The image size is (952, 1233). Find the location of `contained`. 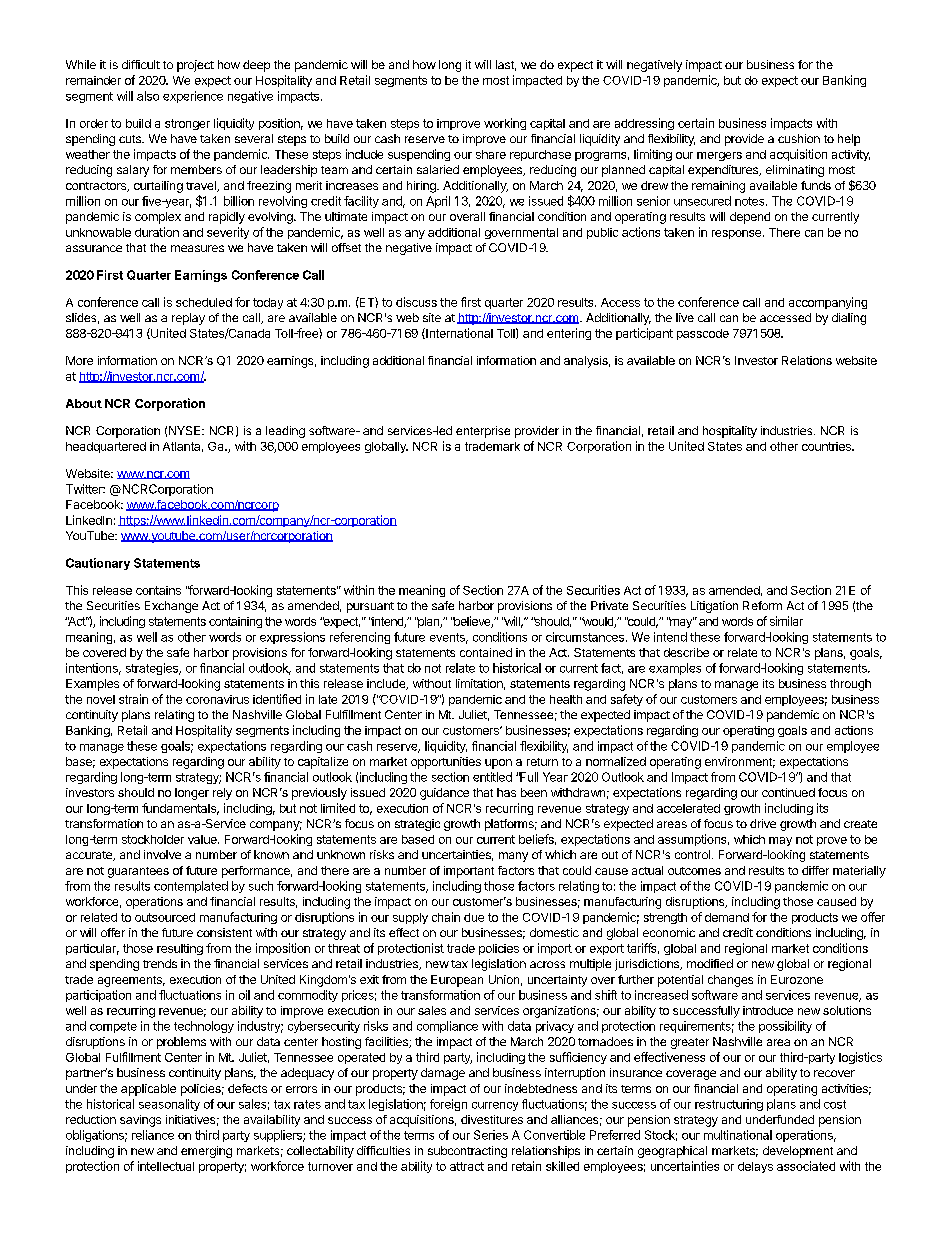

contained is located at coordinates (486, 652).
